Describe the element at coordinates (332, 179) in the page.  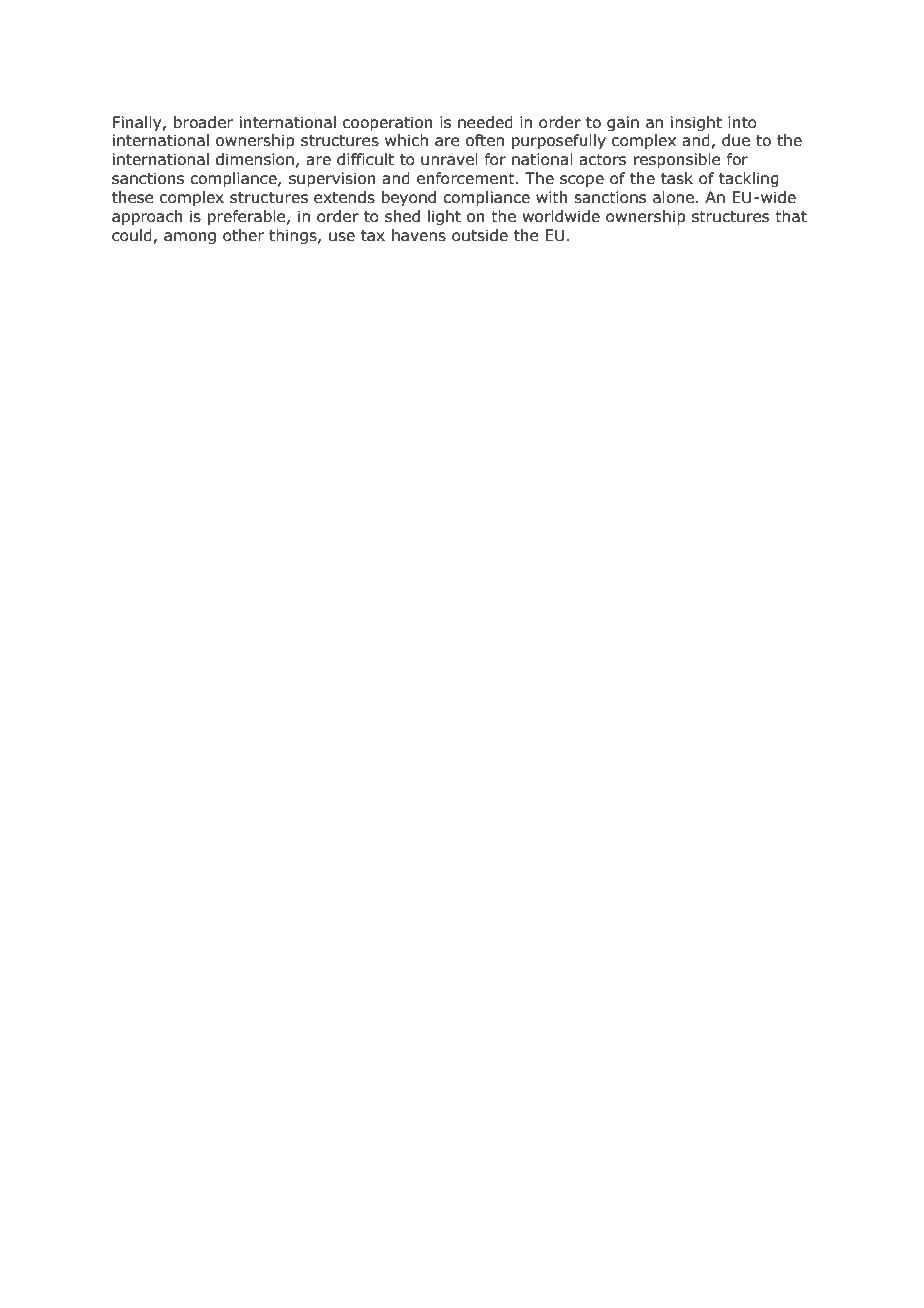
I see `supervision` at that location.
